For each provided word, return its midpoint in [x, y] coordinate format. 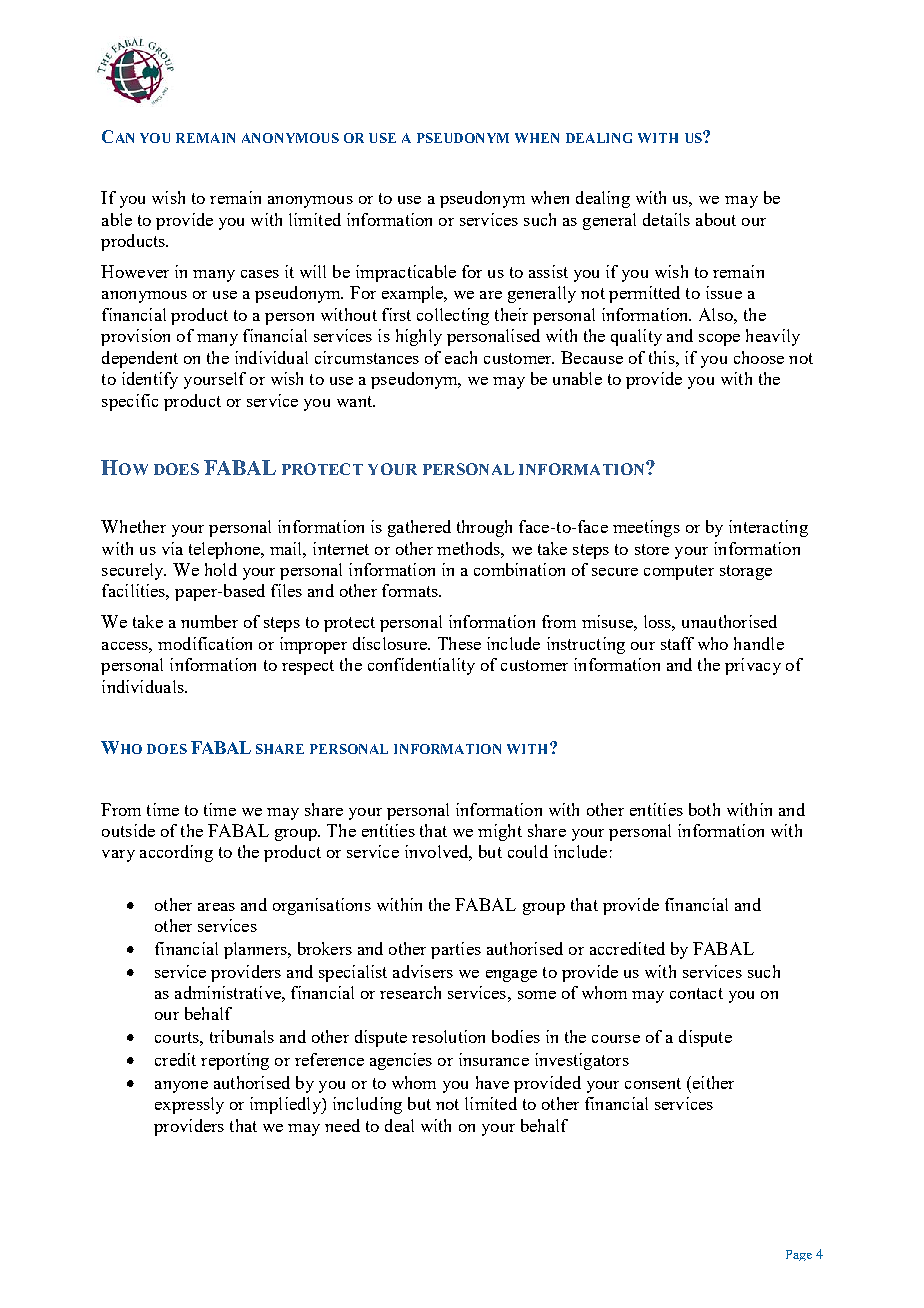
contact [696, 993]
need [342, 1125]
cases [260, 274]
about [716, 219]
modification [205, 643]
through [484, 528]
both [704, 809]
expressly [189, 1105]
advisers [423, 971]
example [414, 294]
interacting [768, 528]
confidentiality [421, 666]
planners [256, 950]
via [172, 548]
